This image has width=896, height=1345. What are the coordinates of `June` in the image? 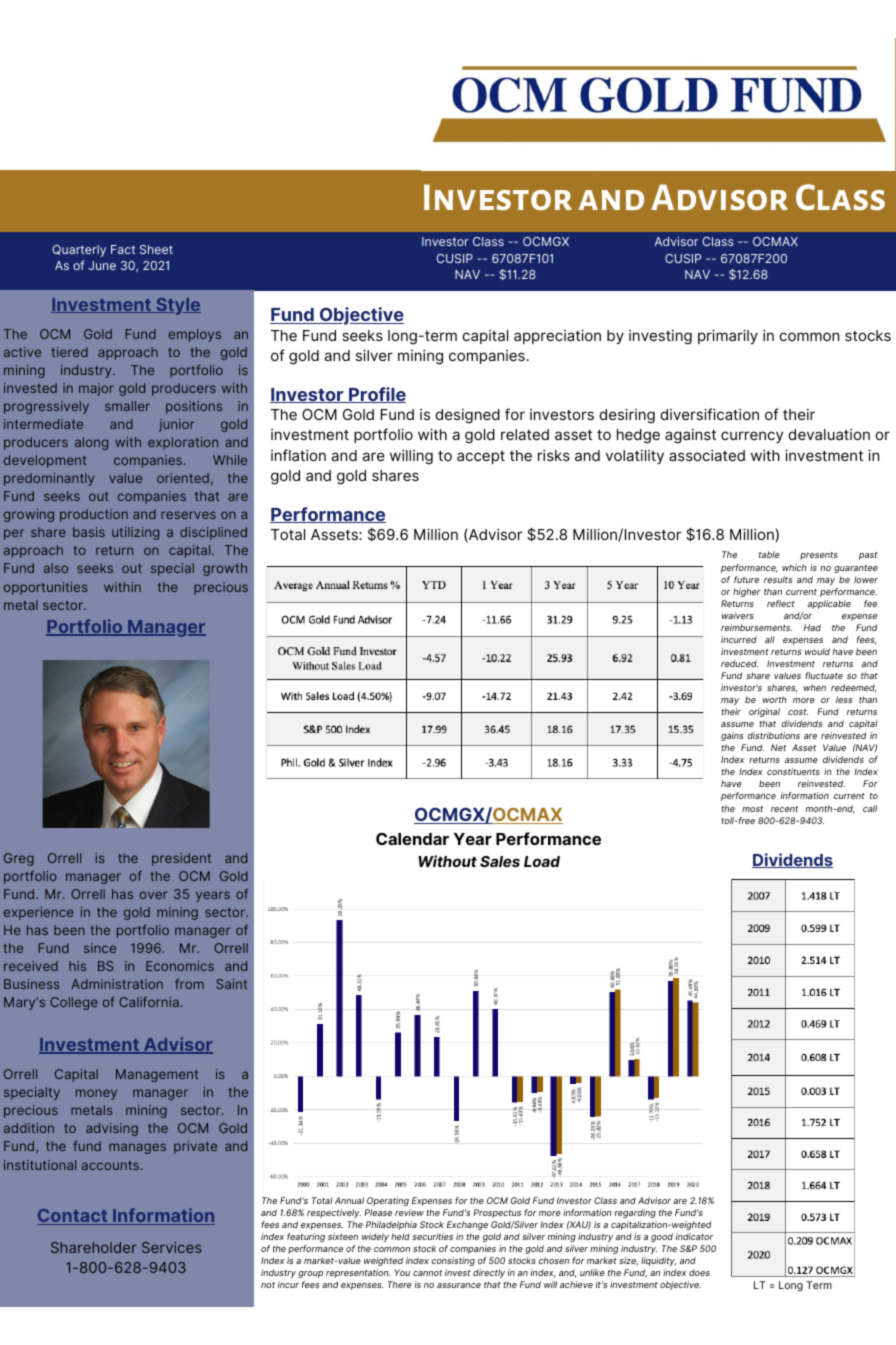 It's located at (102, 265).
